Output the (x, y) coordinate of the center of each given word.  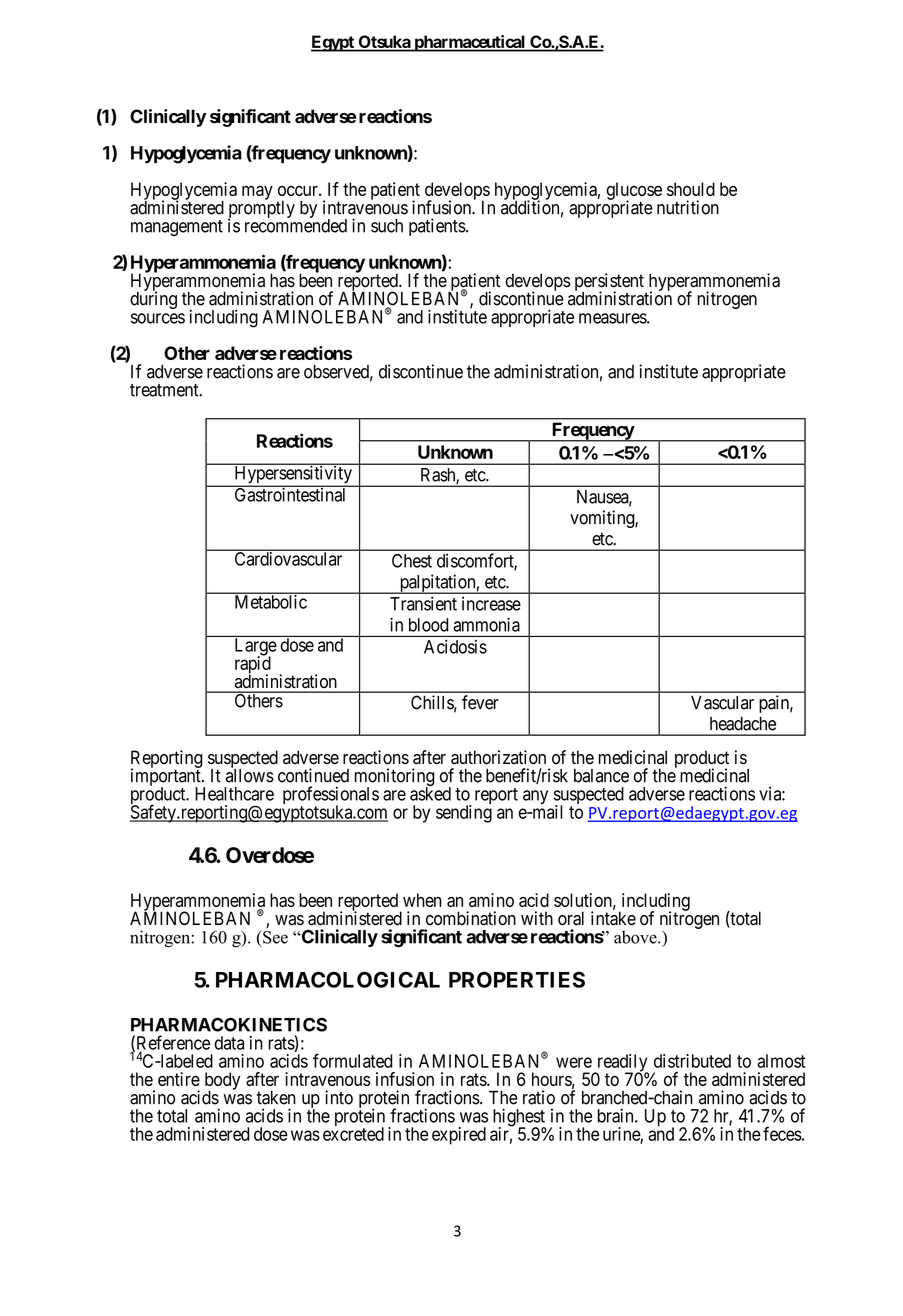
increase (491, 603)
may (257, 192)
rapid (253, 665)
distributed (692, 1061)
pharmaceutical (469, 43)
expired (459, 1136)
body (222, 1082)
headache (743, 724)
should (691, 189)
